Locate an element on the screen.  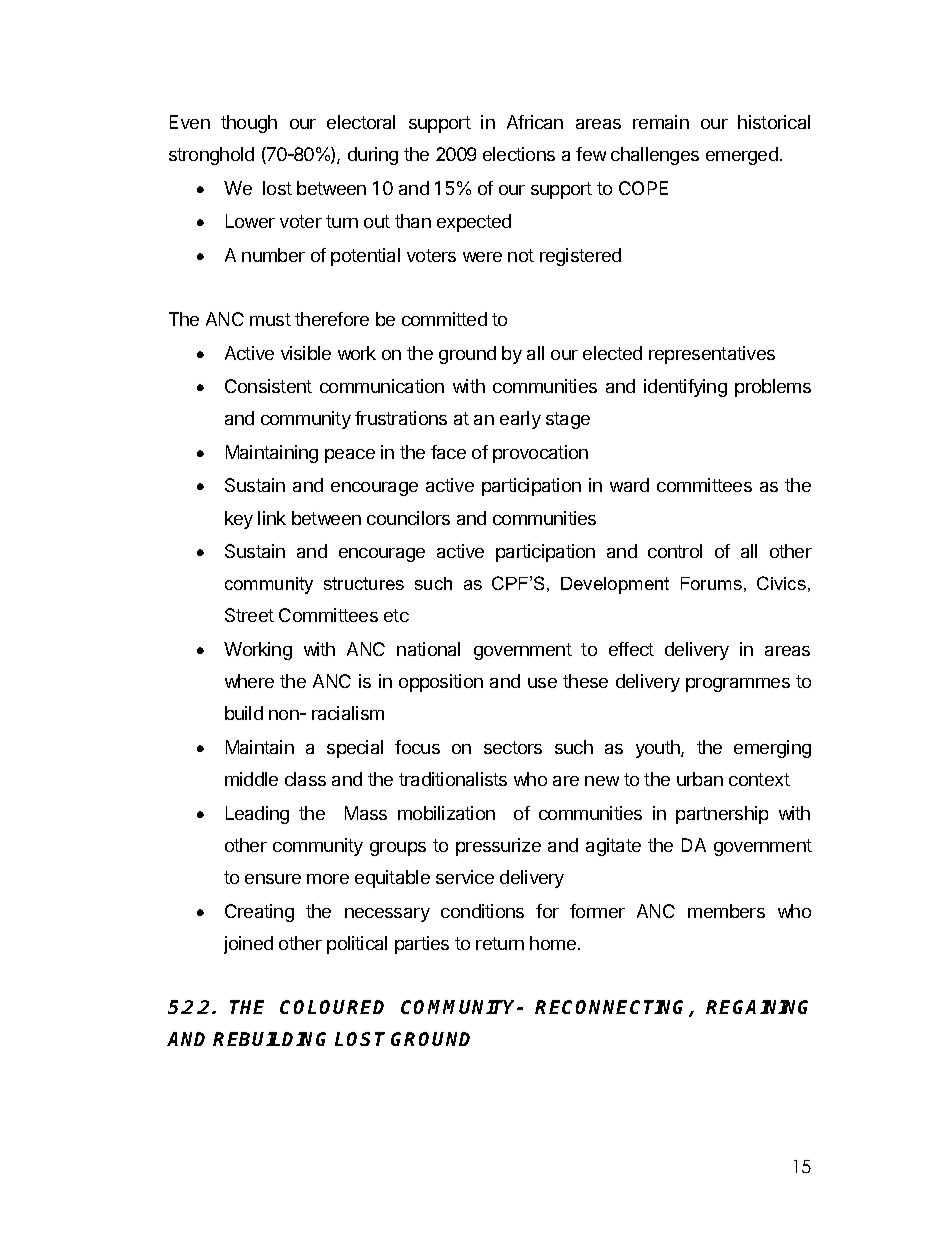
conditions is located at coordinates (482, 911).
